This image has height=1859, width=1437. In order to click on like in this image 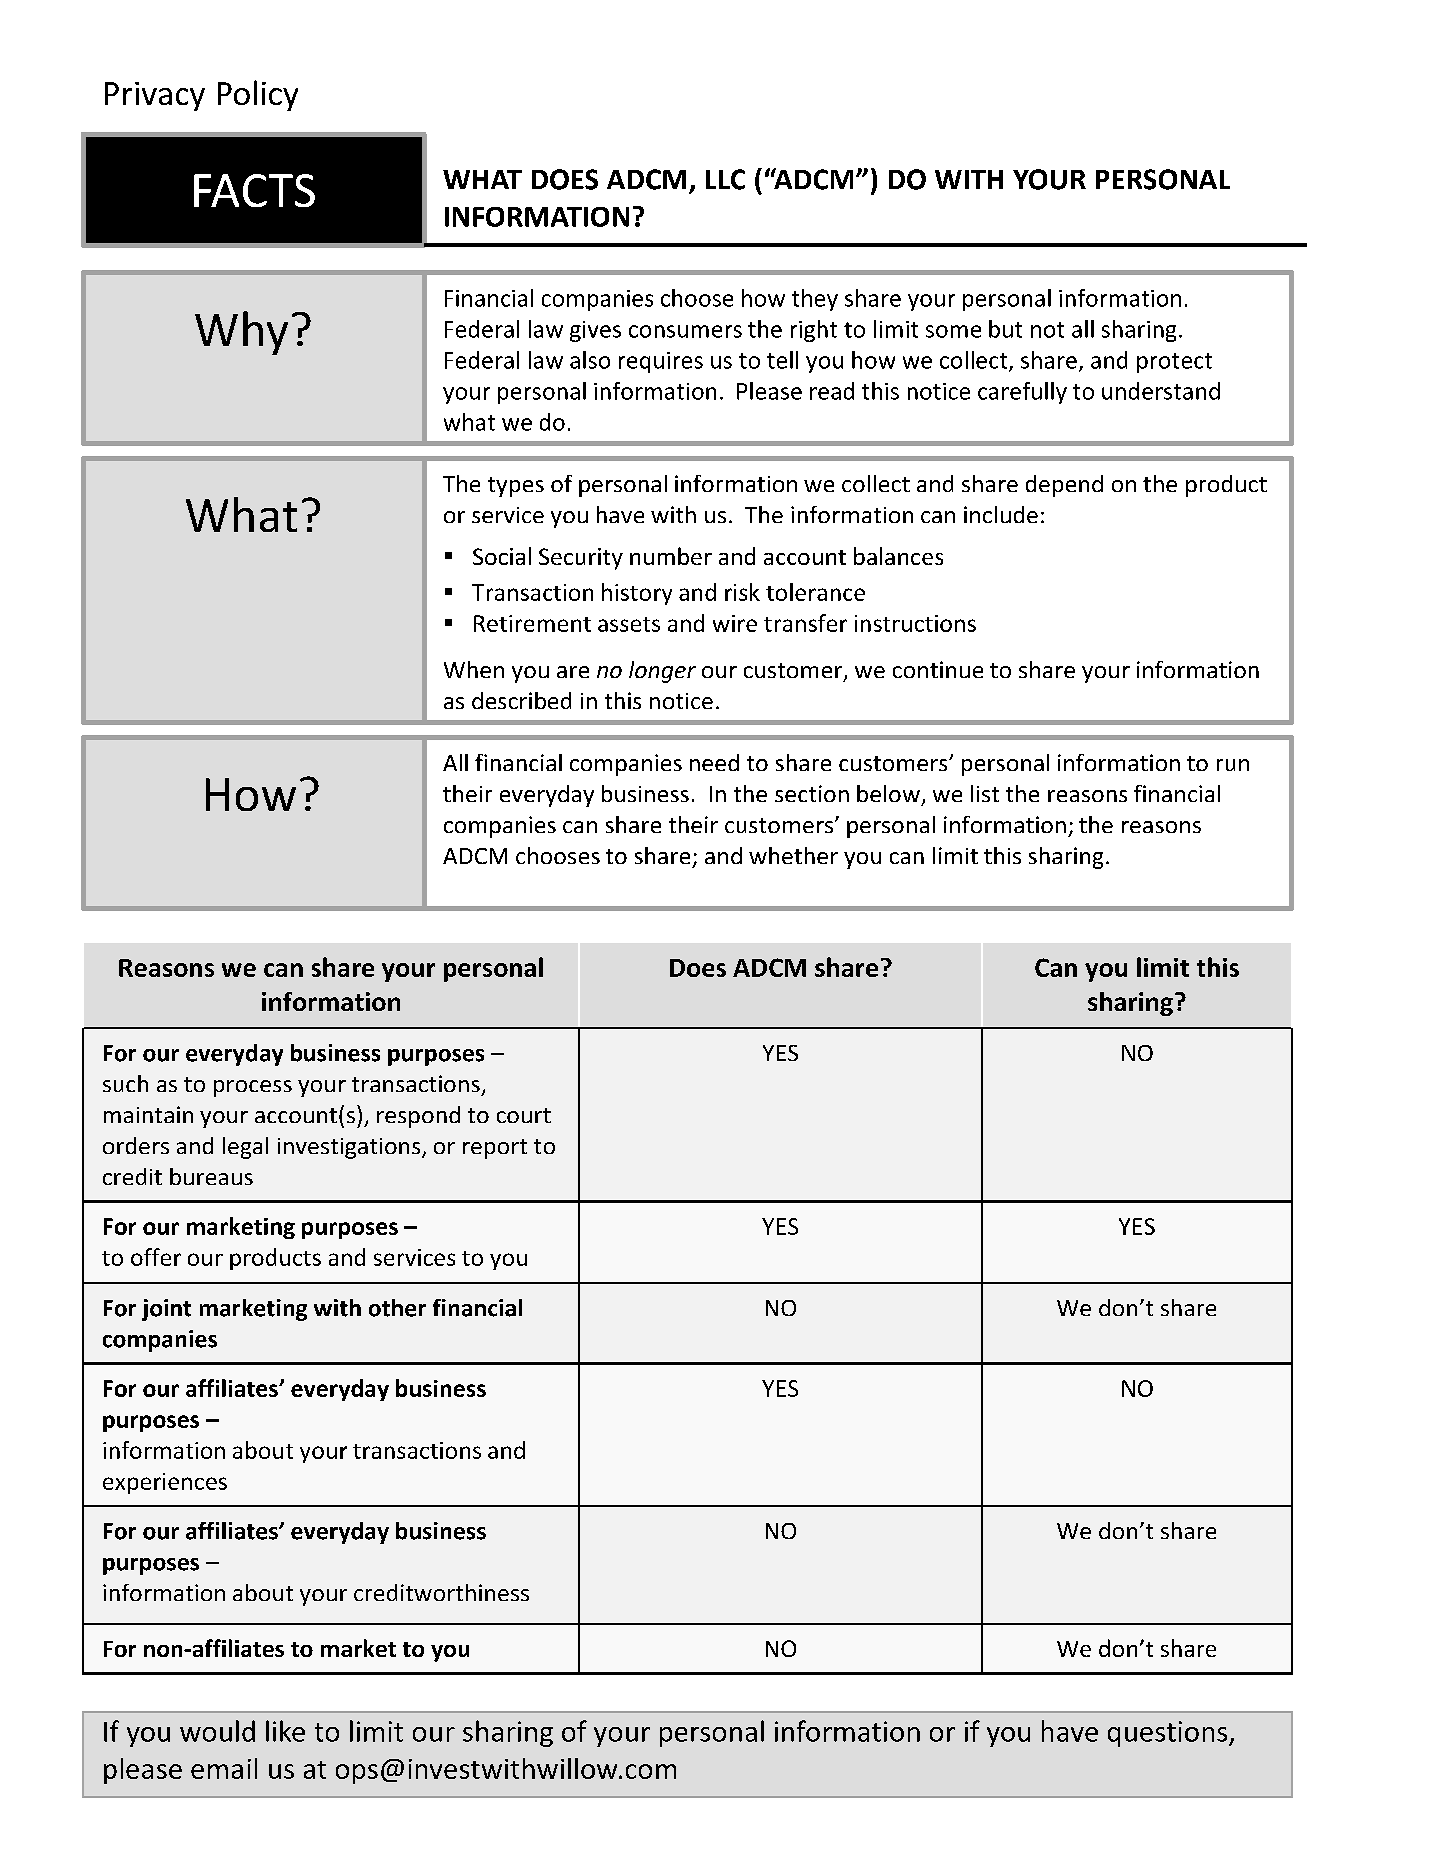, I will do `click(285, 1731)`.
